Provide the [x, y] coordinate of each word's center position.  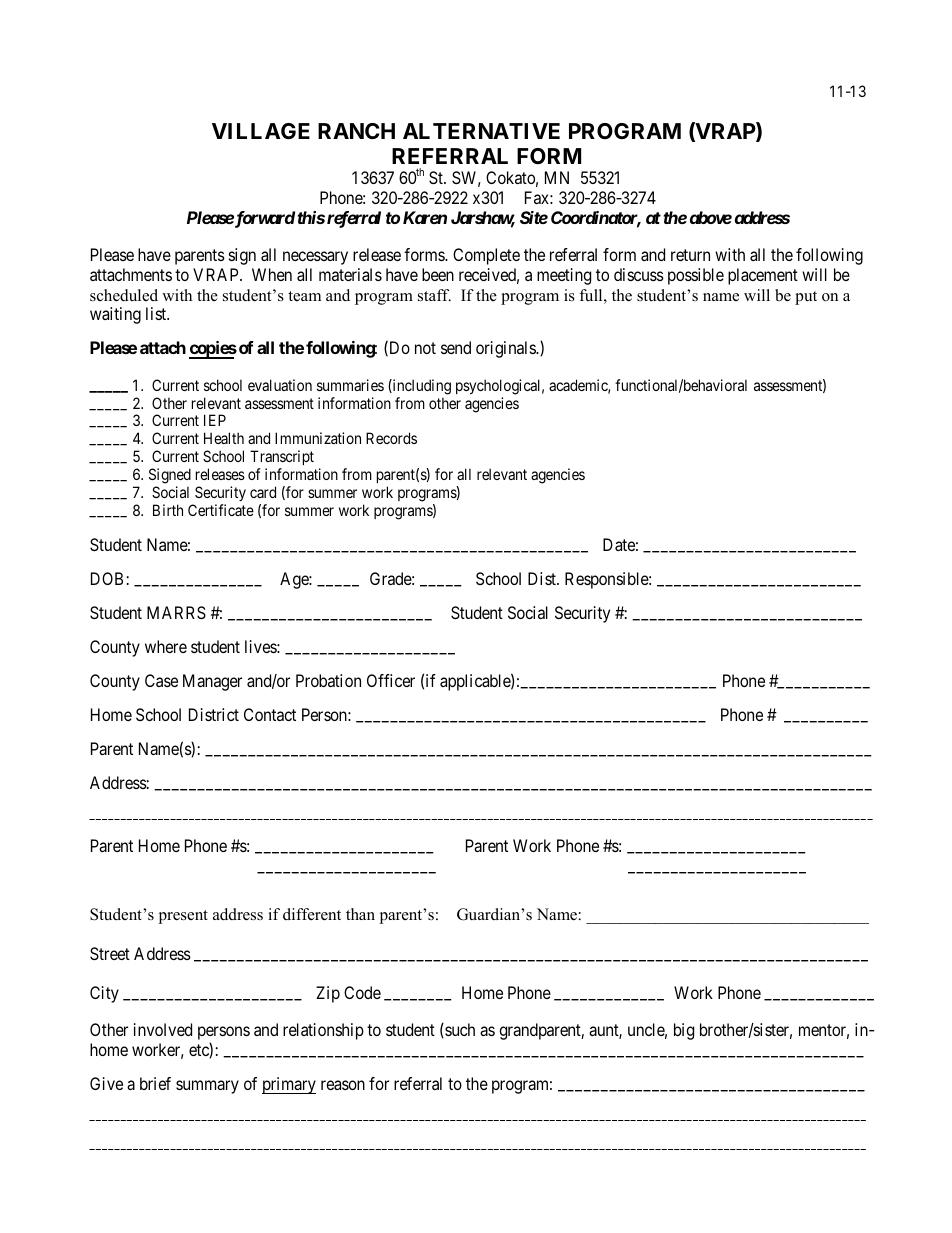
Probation [328, 680]
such [459, 1030]
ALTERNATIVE [481, 131]
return [690, 255]
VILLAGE [261, 131]
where [166, 646]
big [684, 1031]
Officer [391, 680]
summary [207, 1087]
